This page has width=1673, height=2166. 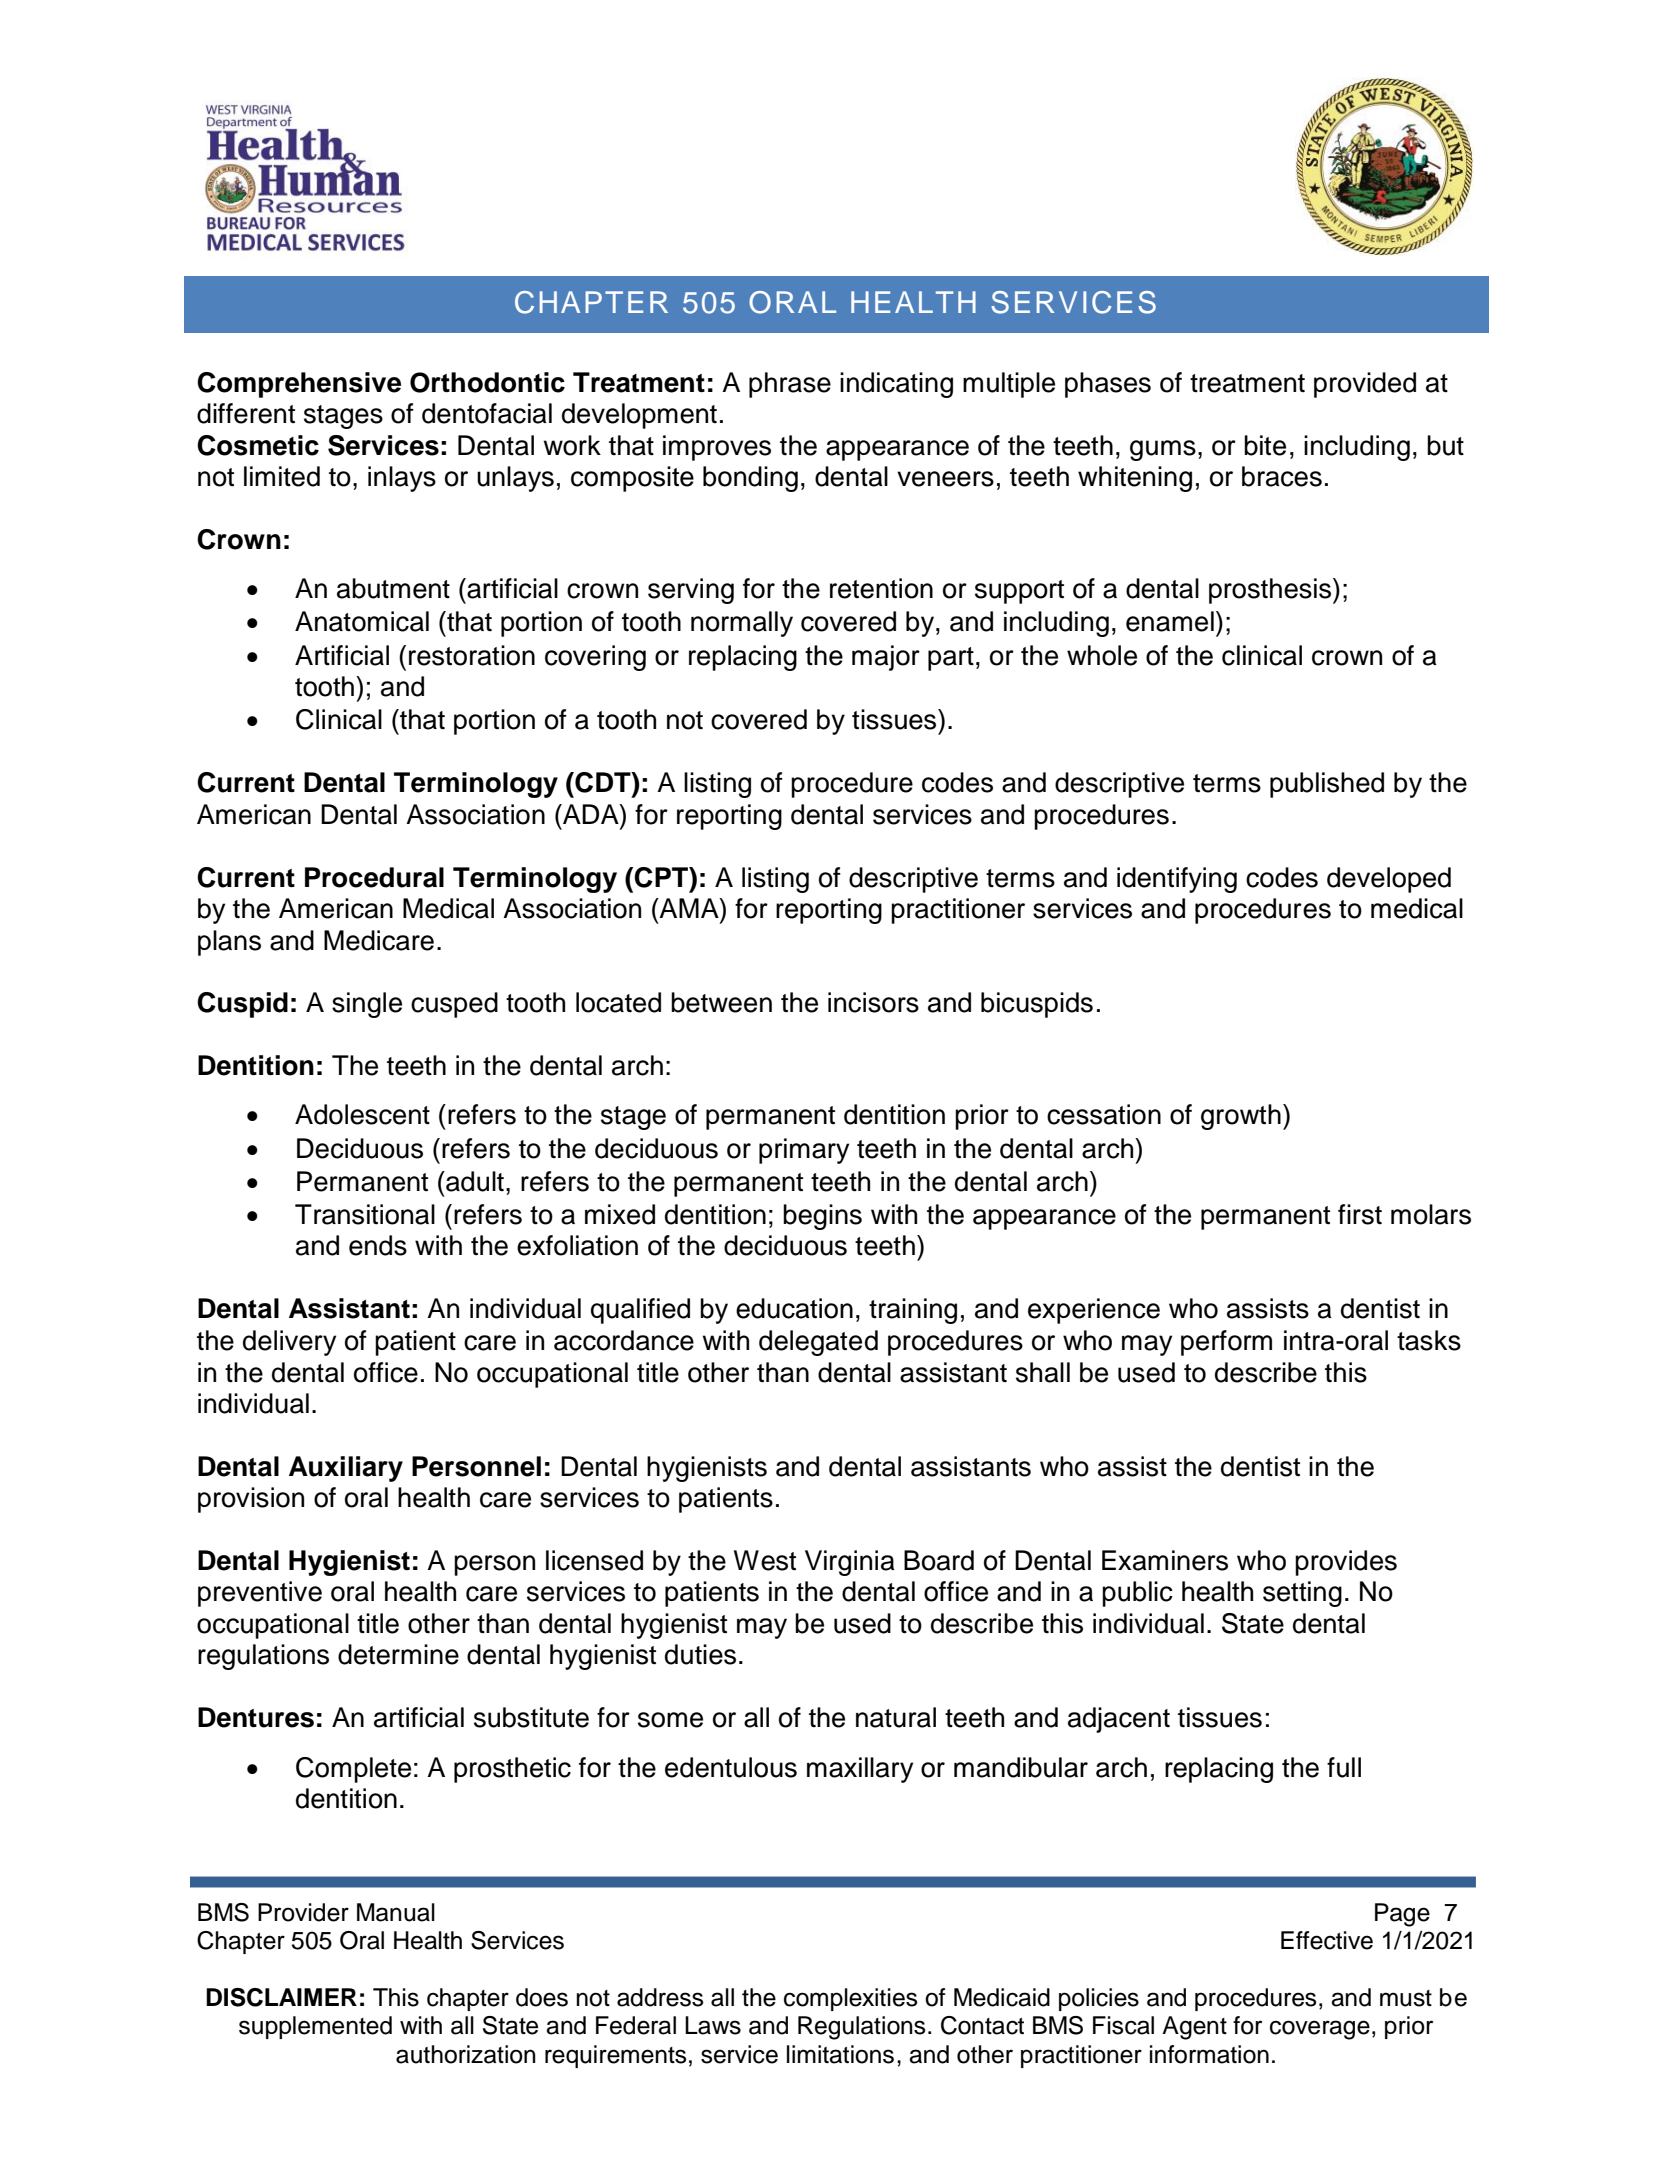 What do you see at coordinates (398, 1654) in the page?
I see `determine` at bounding box center [398, 1654].
